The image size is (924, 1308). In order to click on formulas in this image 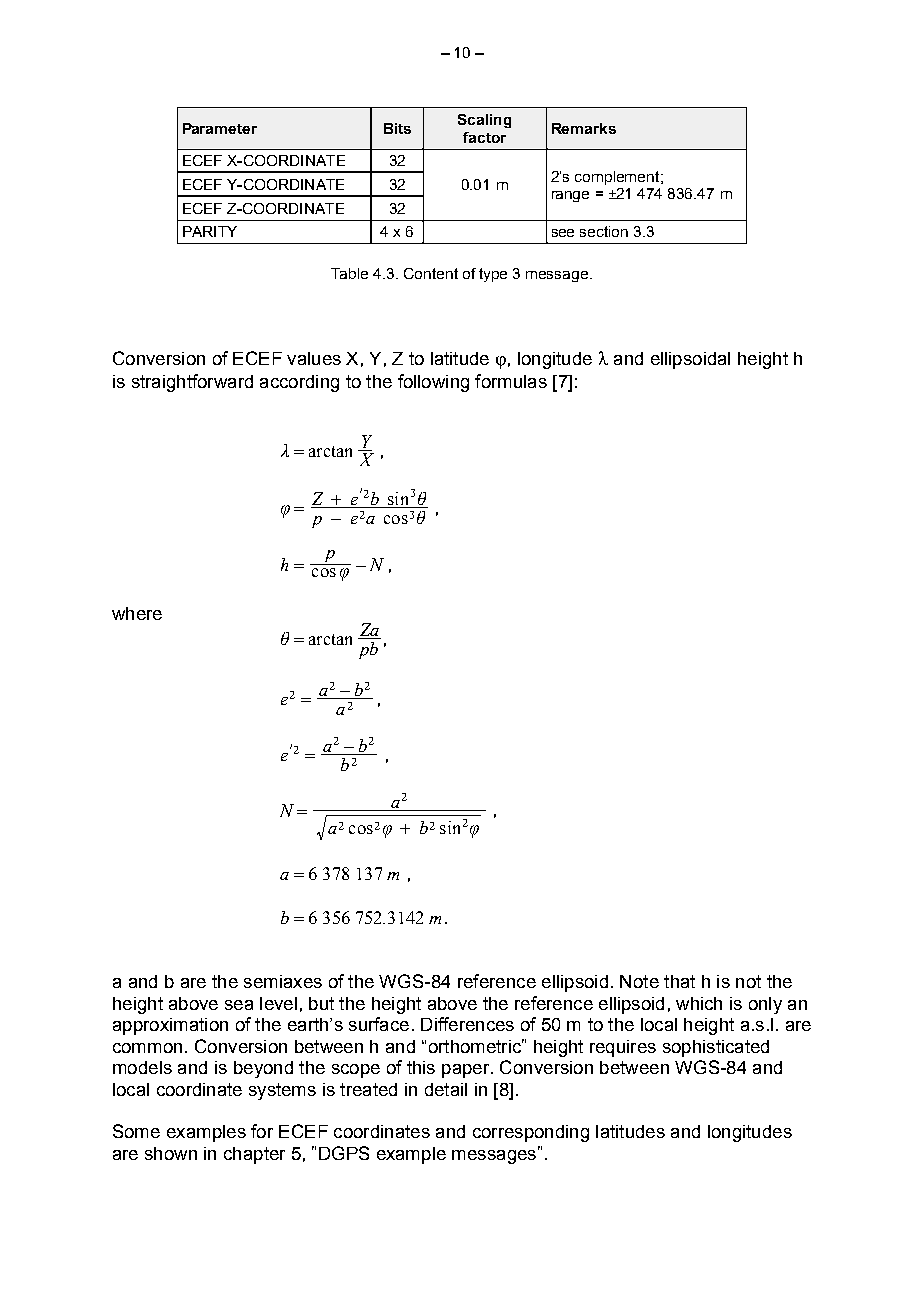, I will do `click(511, 381)`.
